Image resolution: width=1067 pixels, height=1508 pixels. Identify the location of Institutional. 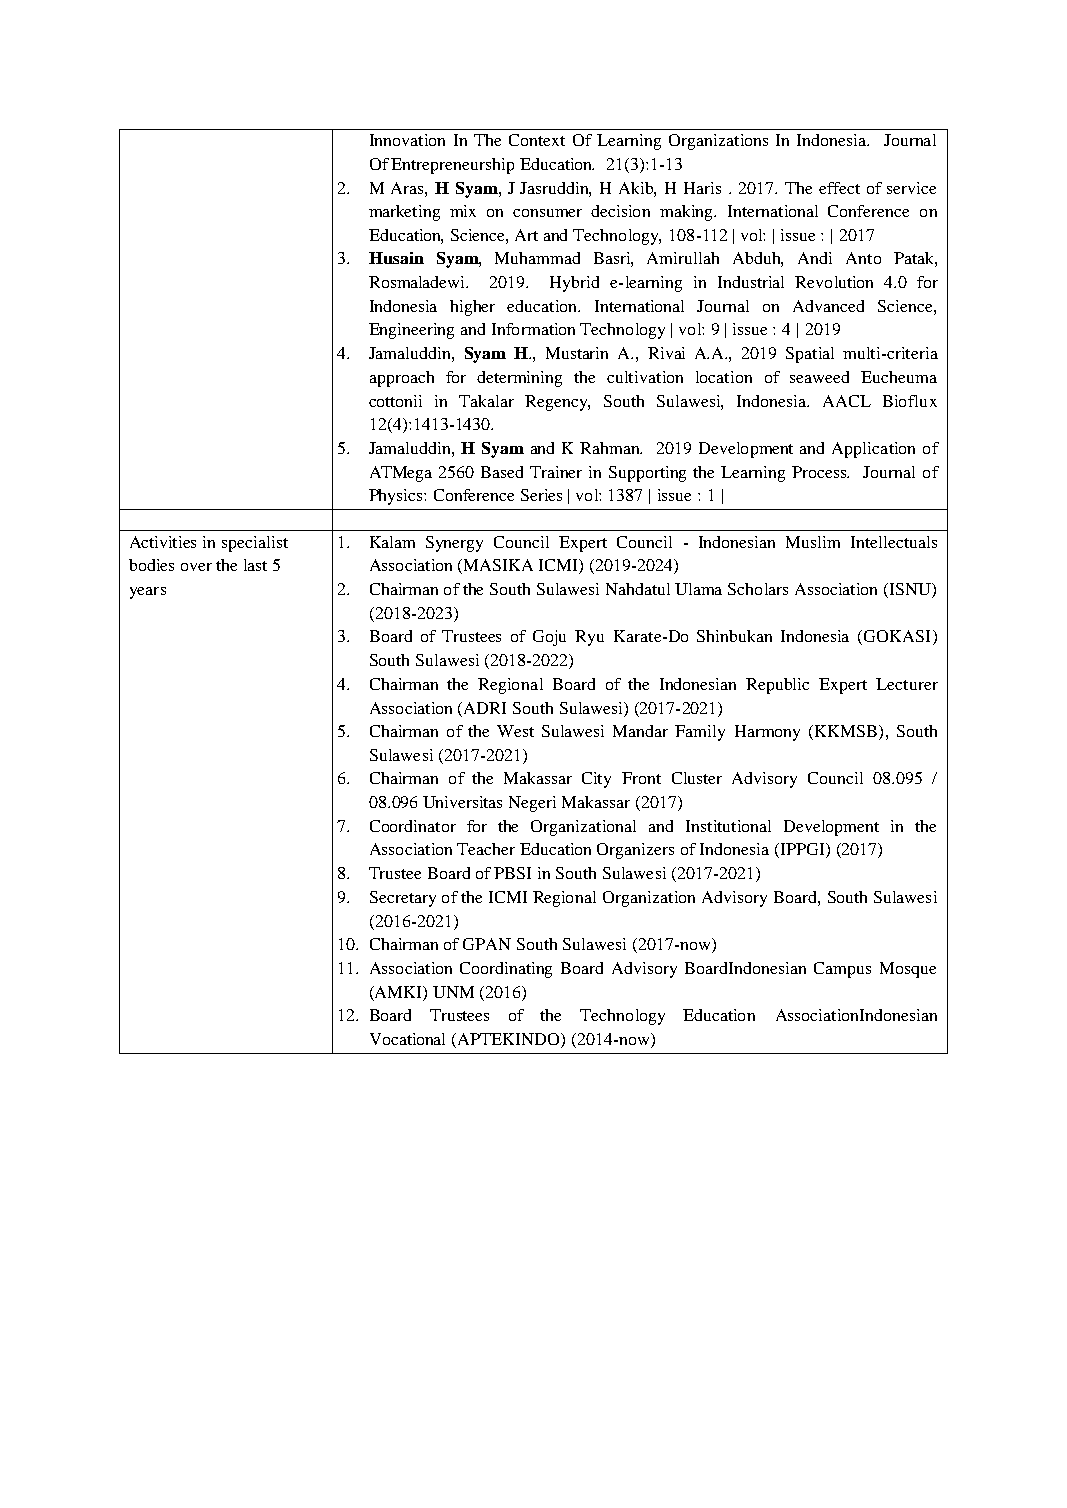
(728, 826).
